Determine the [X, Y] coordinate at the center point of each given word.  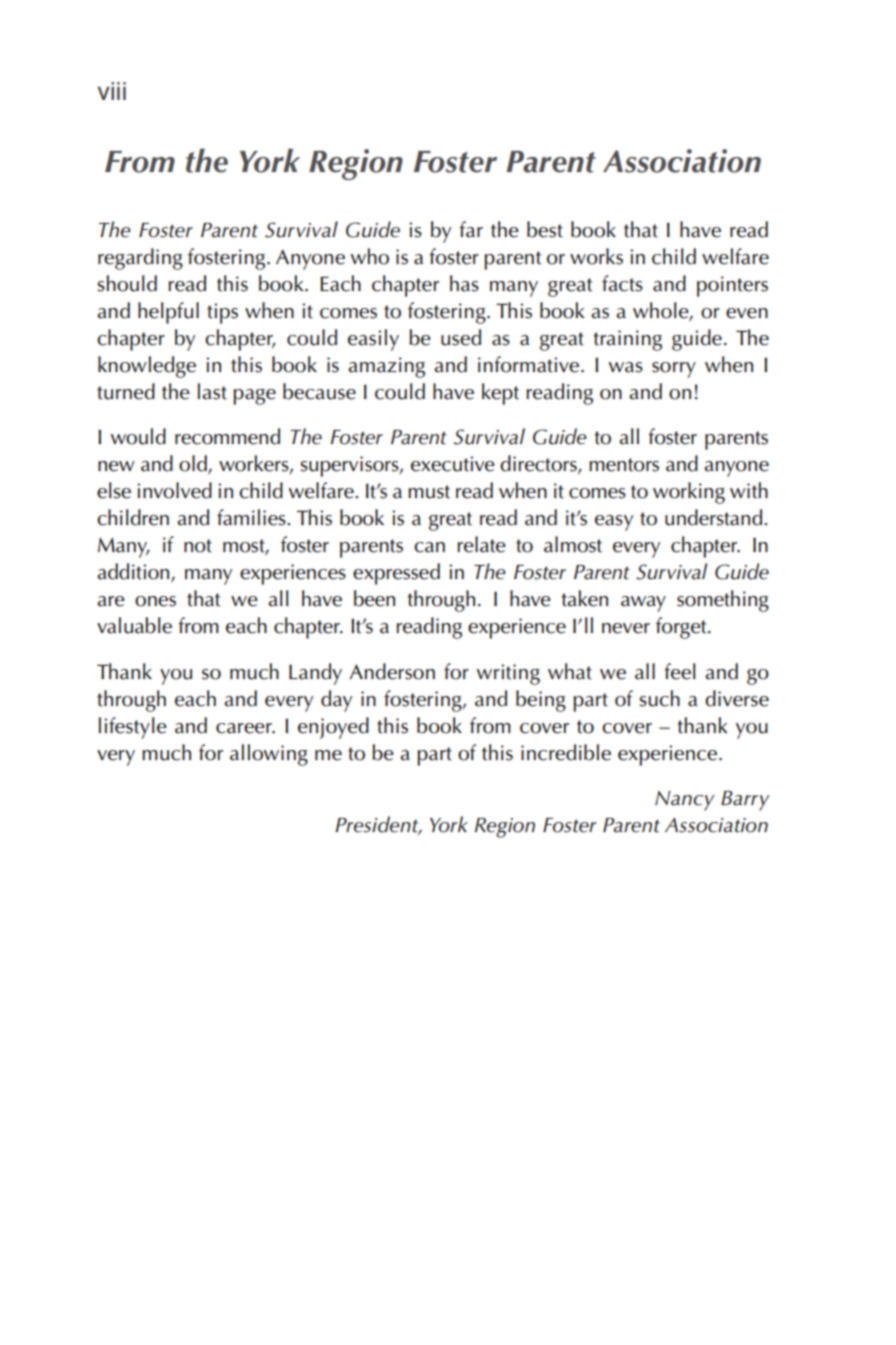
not [198, 546]
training [627, 340]
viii [112, 91]
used [461, 337]
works [596, 256]
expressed [396, 574]
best [545, 229]
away [643, 604]
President [378, 825]
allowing [269, 755]
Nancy [684, 801]
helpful [168, 313]
